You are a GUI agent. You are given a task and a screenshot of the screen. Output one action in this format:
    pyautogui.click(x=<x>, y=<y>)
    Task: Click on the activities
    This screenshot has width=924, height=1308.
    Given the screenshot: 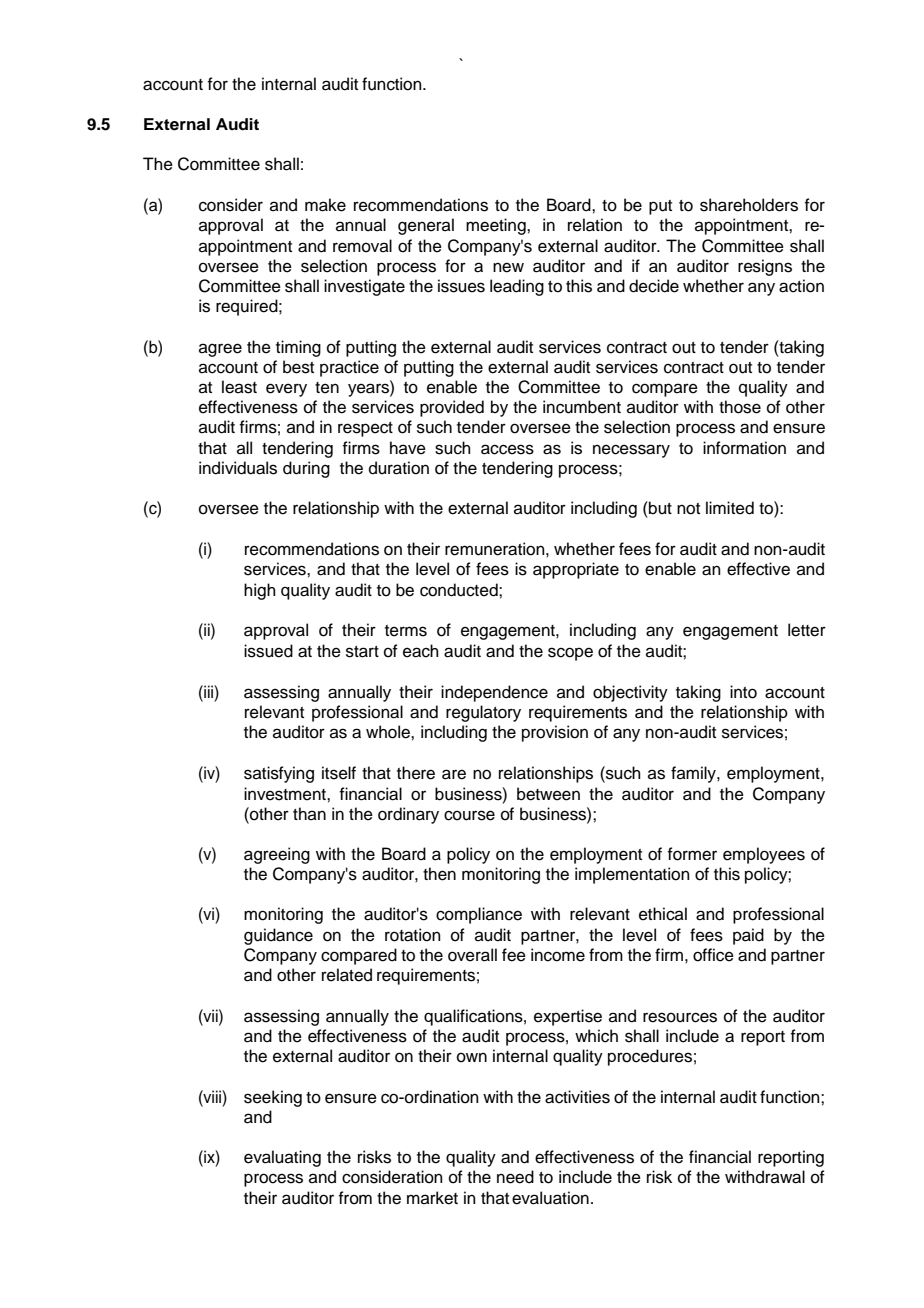 What is the action you would take?
    pyautogui.click(x=577, y=1097)
